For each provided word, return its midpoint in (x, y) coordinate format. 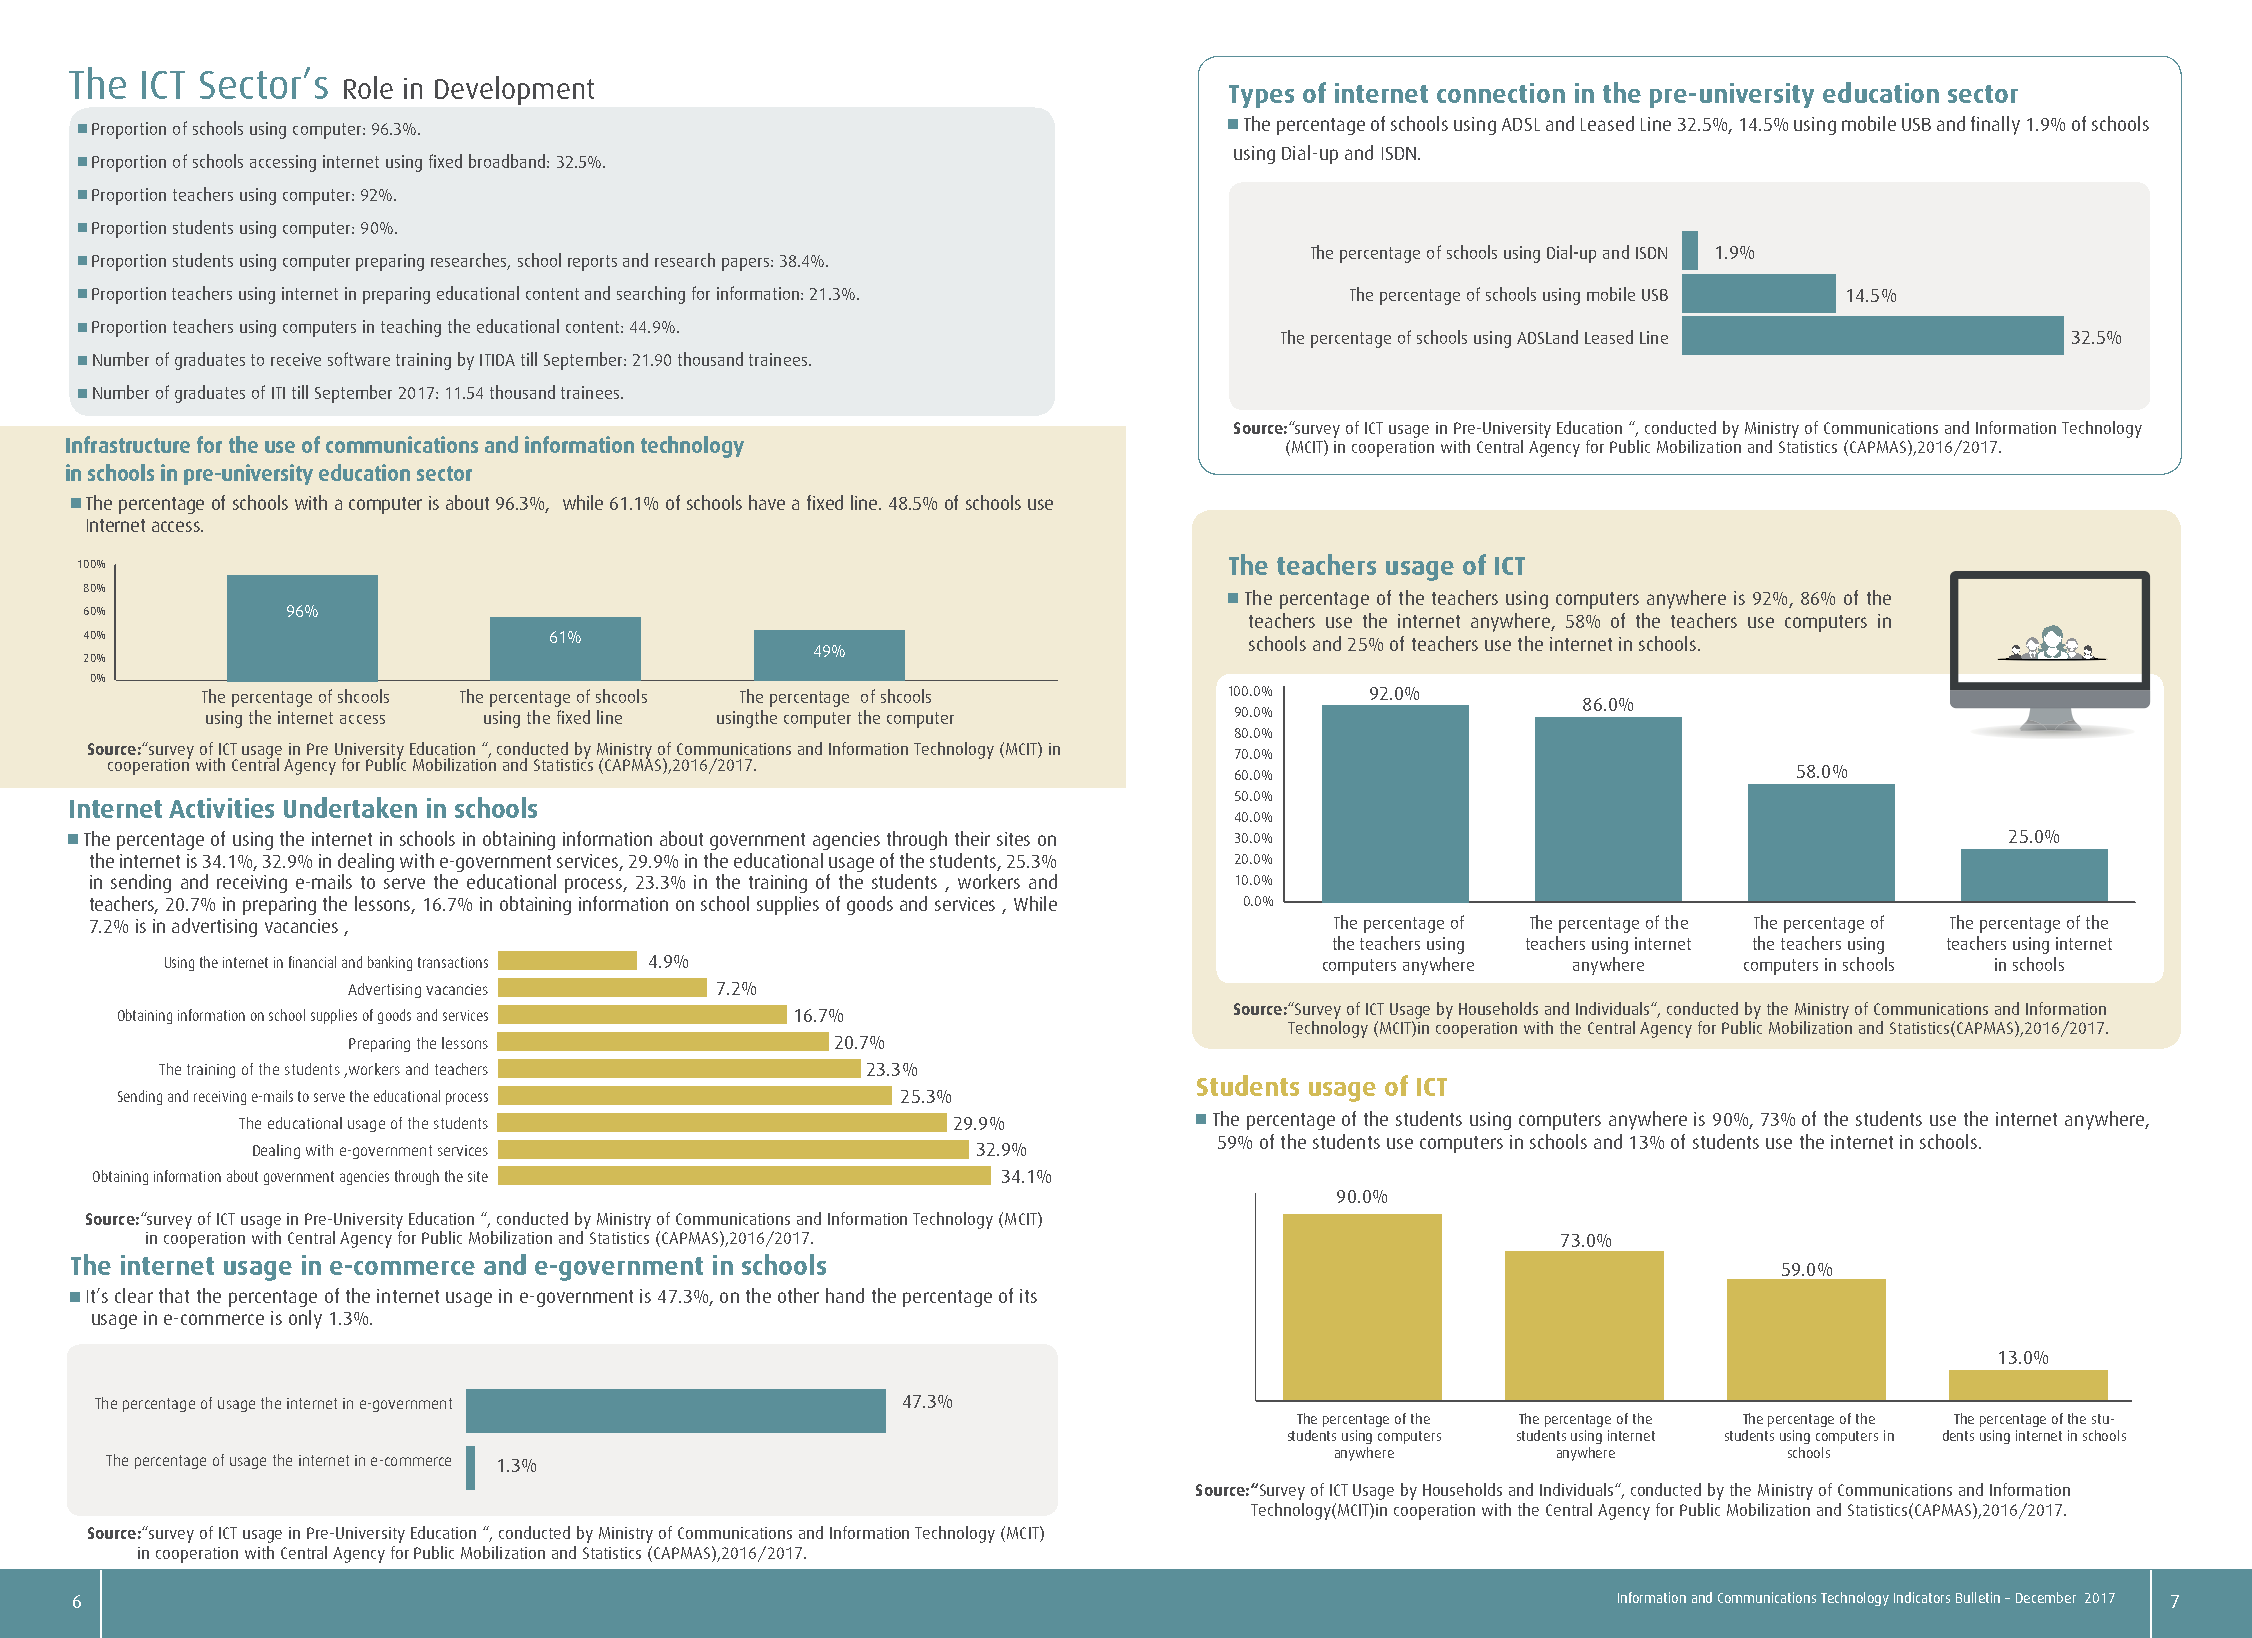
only (305, 1319)
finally (1995, 125)
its (1028, 1296)
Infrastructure (128, 444)
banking (390, 963)
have (767, 502)
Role (368, 87)
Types (1261, 96)
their (972, 838)
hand (845, 1295)
